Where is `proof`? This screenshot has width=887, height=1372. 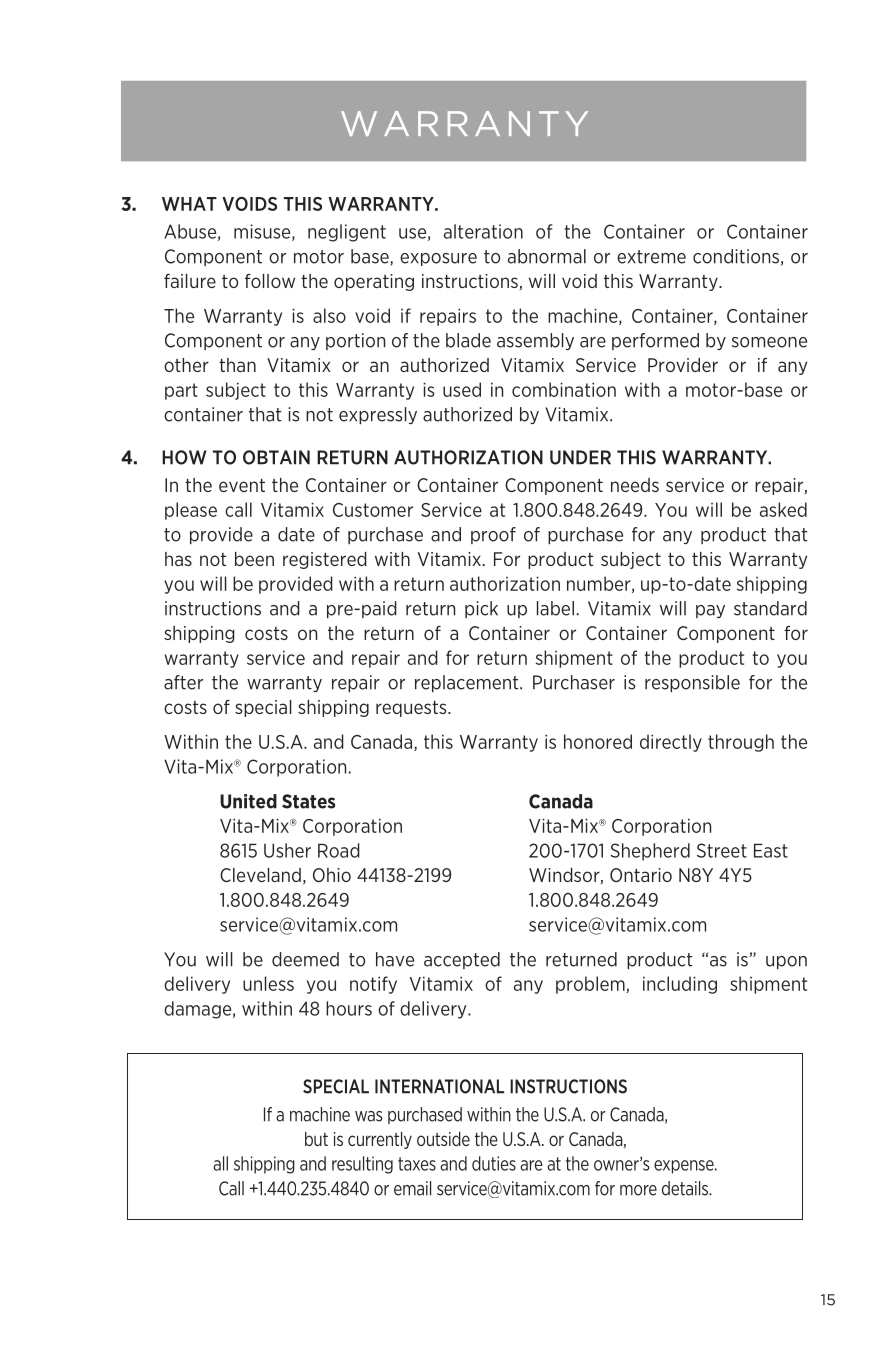 proof is located at coordinates (493, 535).
